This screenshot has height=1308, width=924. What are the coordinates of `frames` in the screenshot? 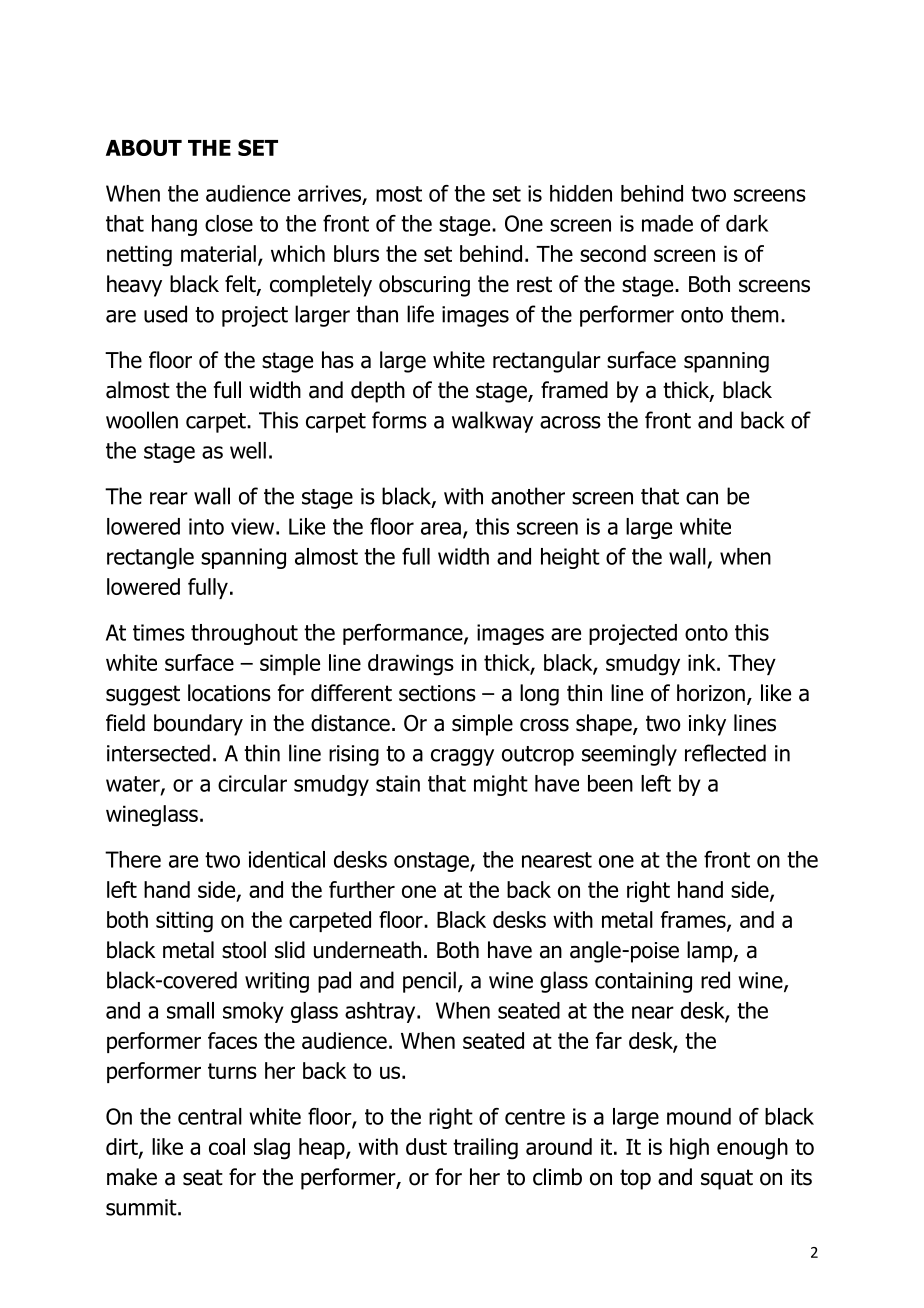 It's located at (694, 921).
